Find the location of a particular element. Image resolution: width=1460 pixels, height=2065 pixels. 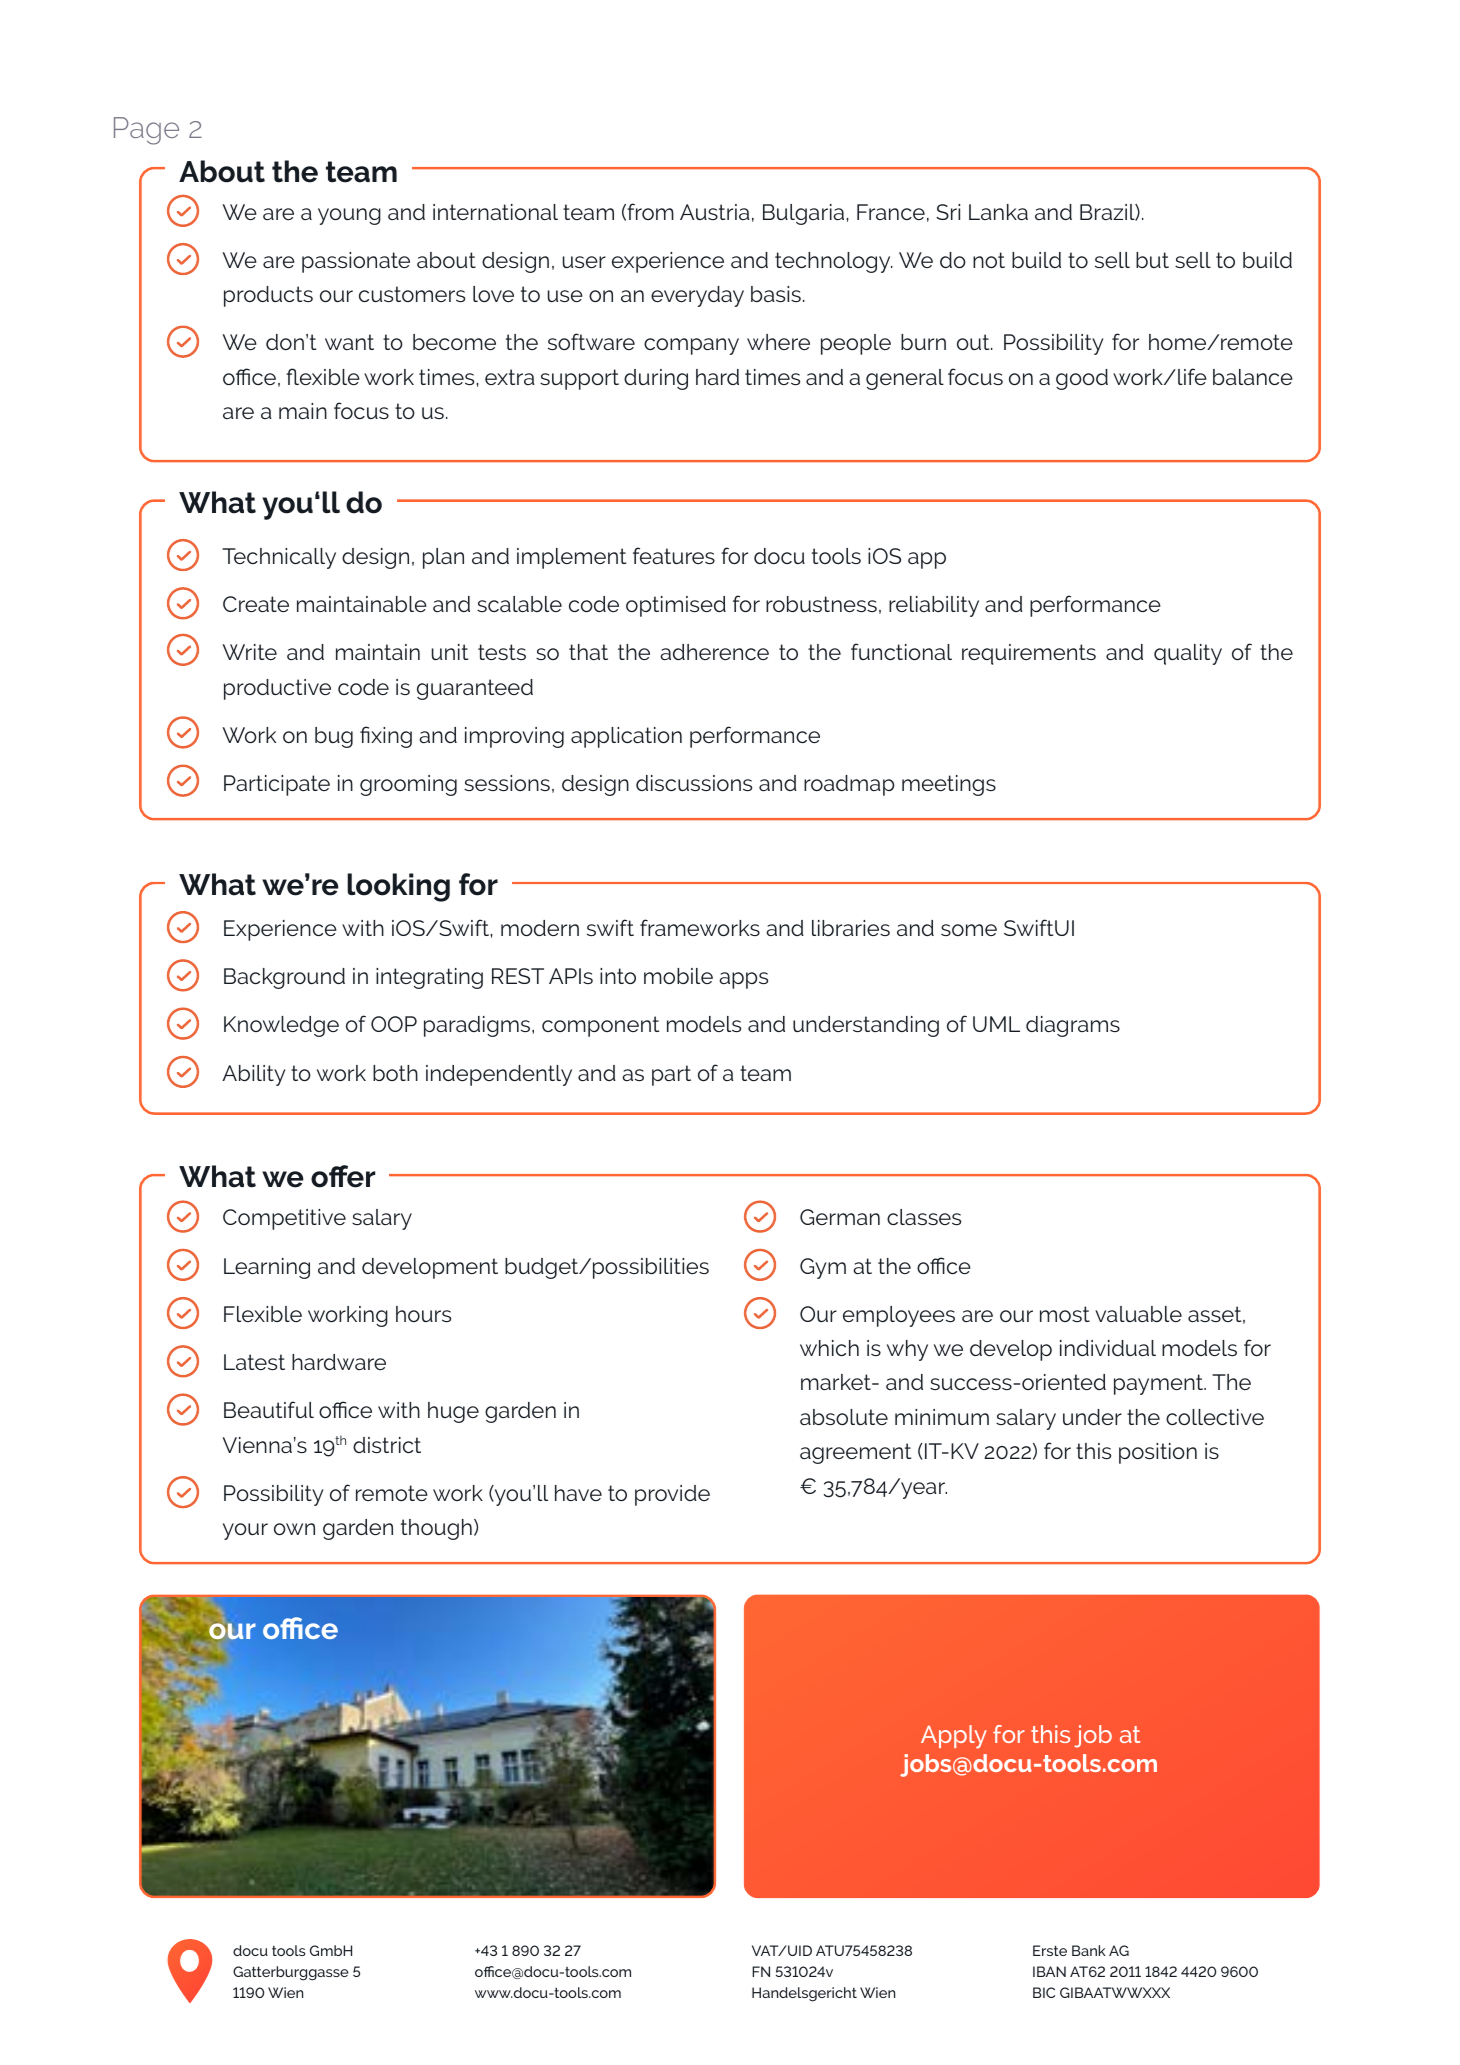

own is located at coordinates (294, 1529).
